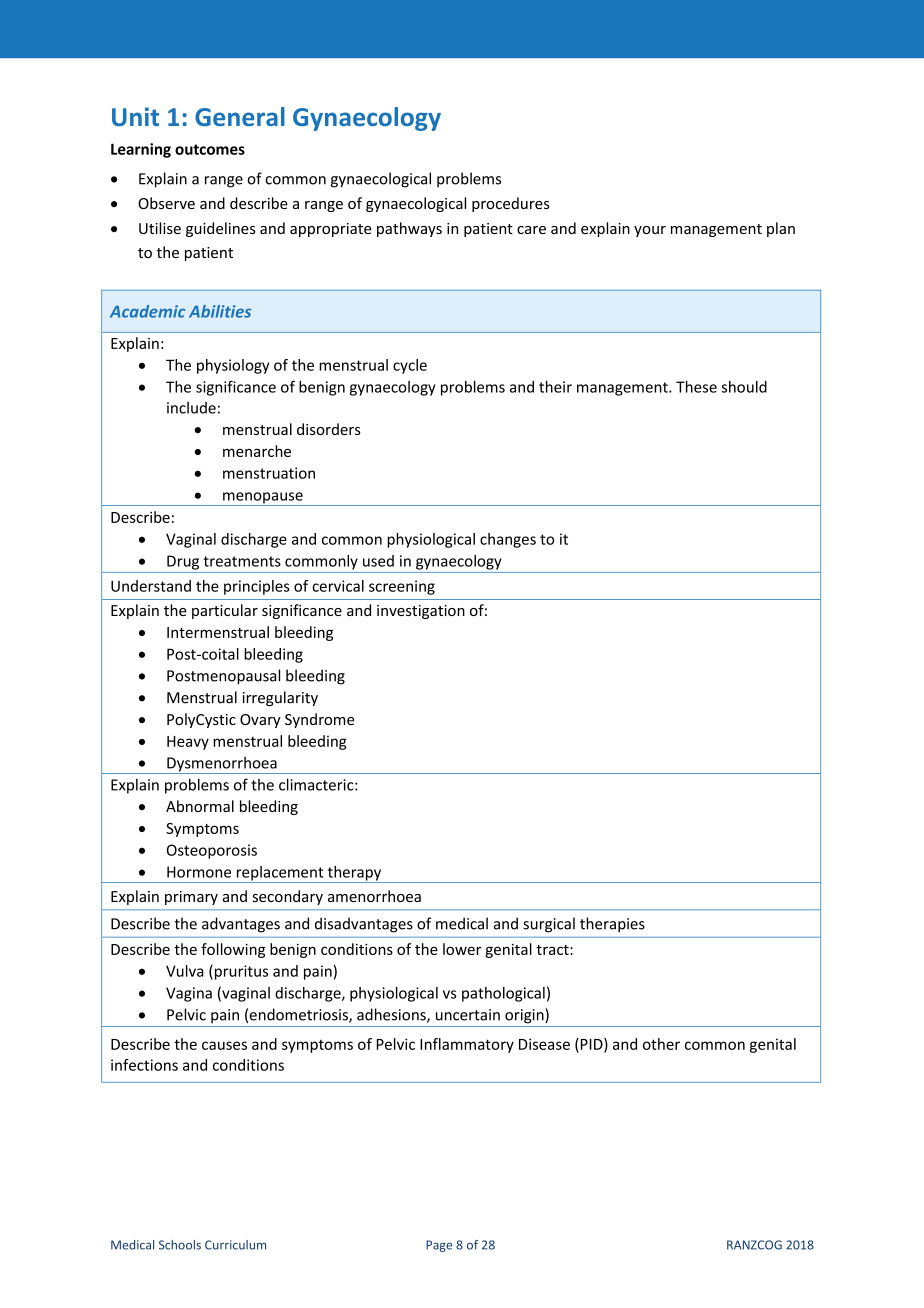 The width and height of the screenshot is (924, 1308). I want to click on Ovary, so click(260, 721).
